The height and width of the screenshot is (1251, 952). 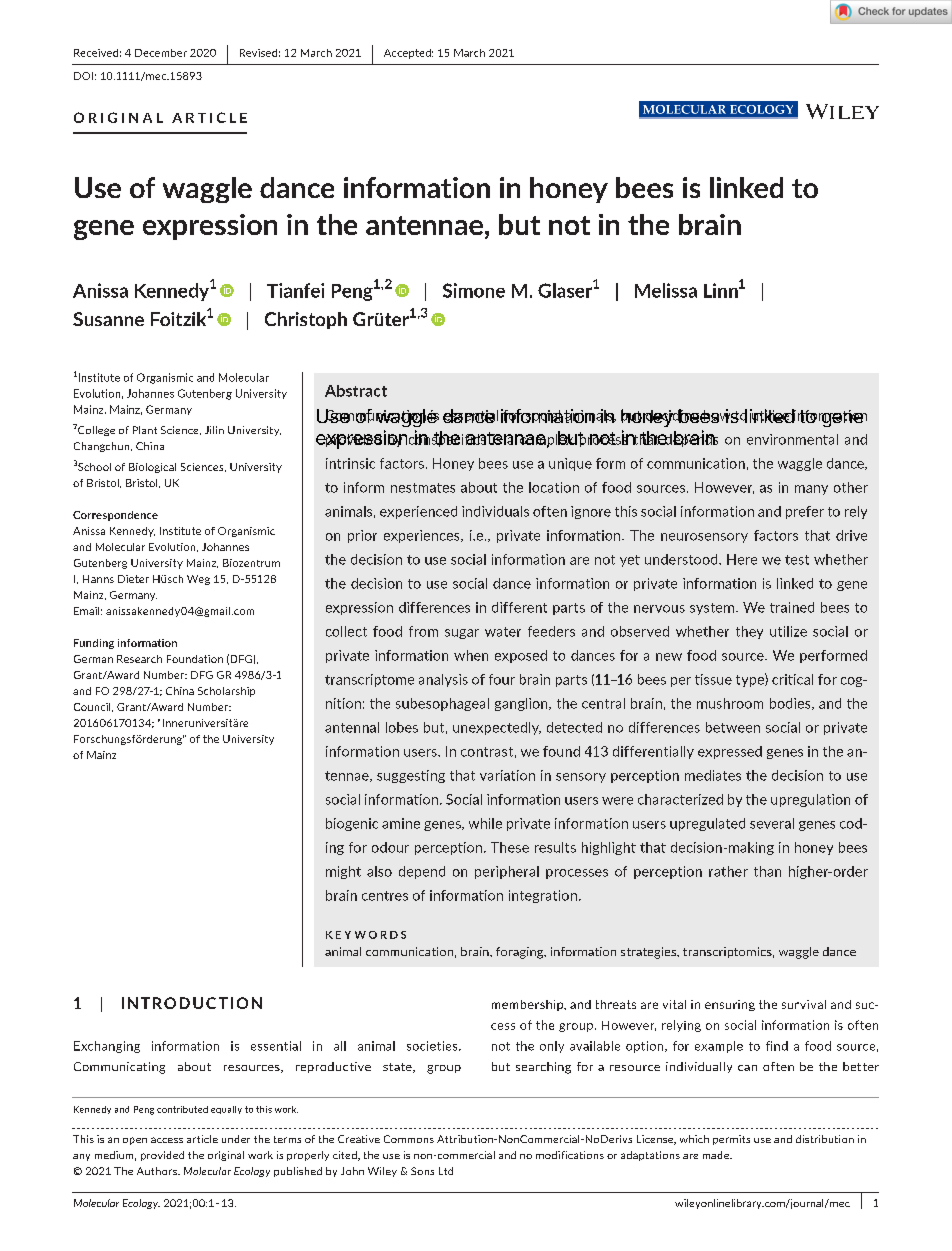 I want to click on December, so click(x=161, y=53).
